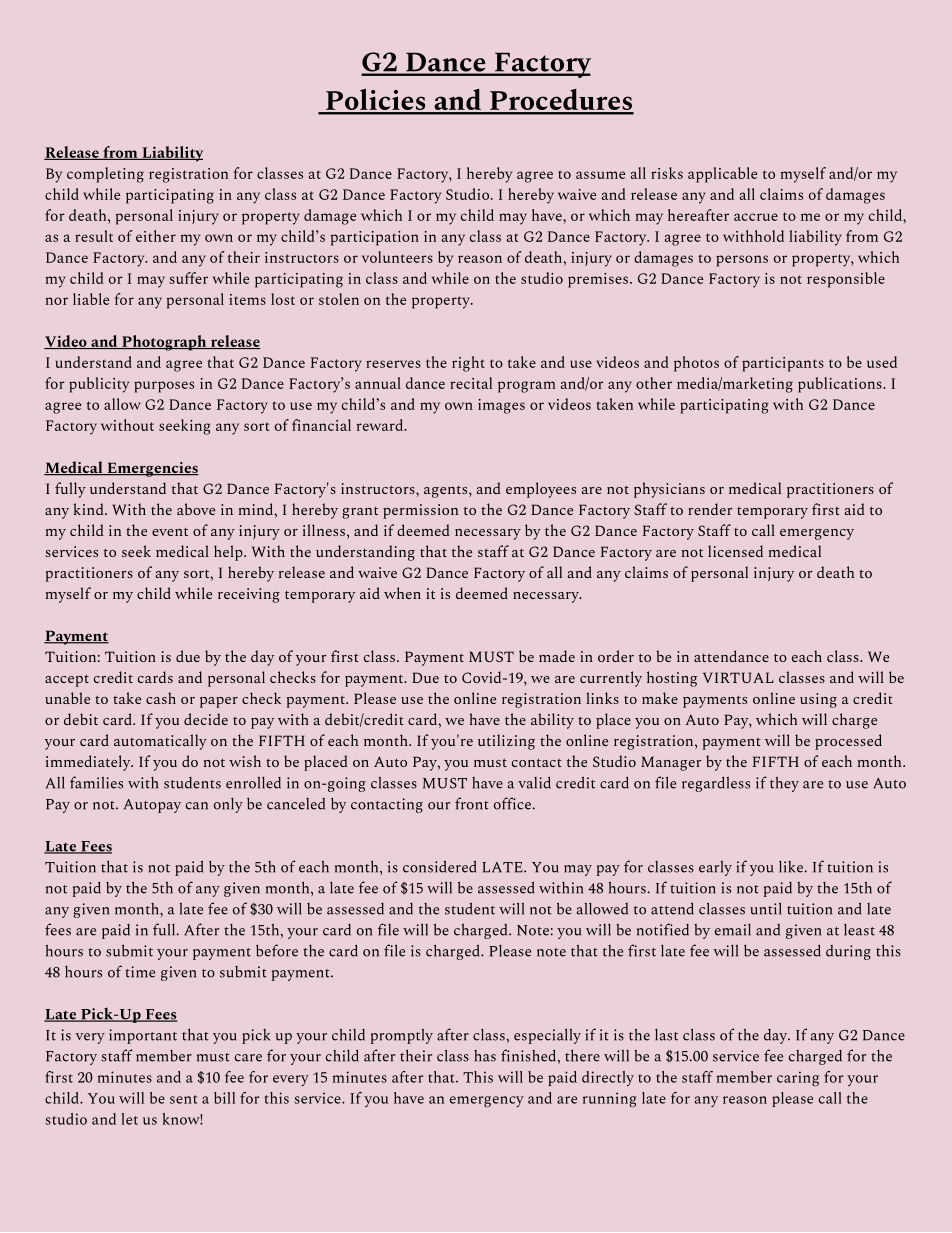  Describe the element at coordinates (791, 867) in the screenshot. I see `like` at that location.
